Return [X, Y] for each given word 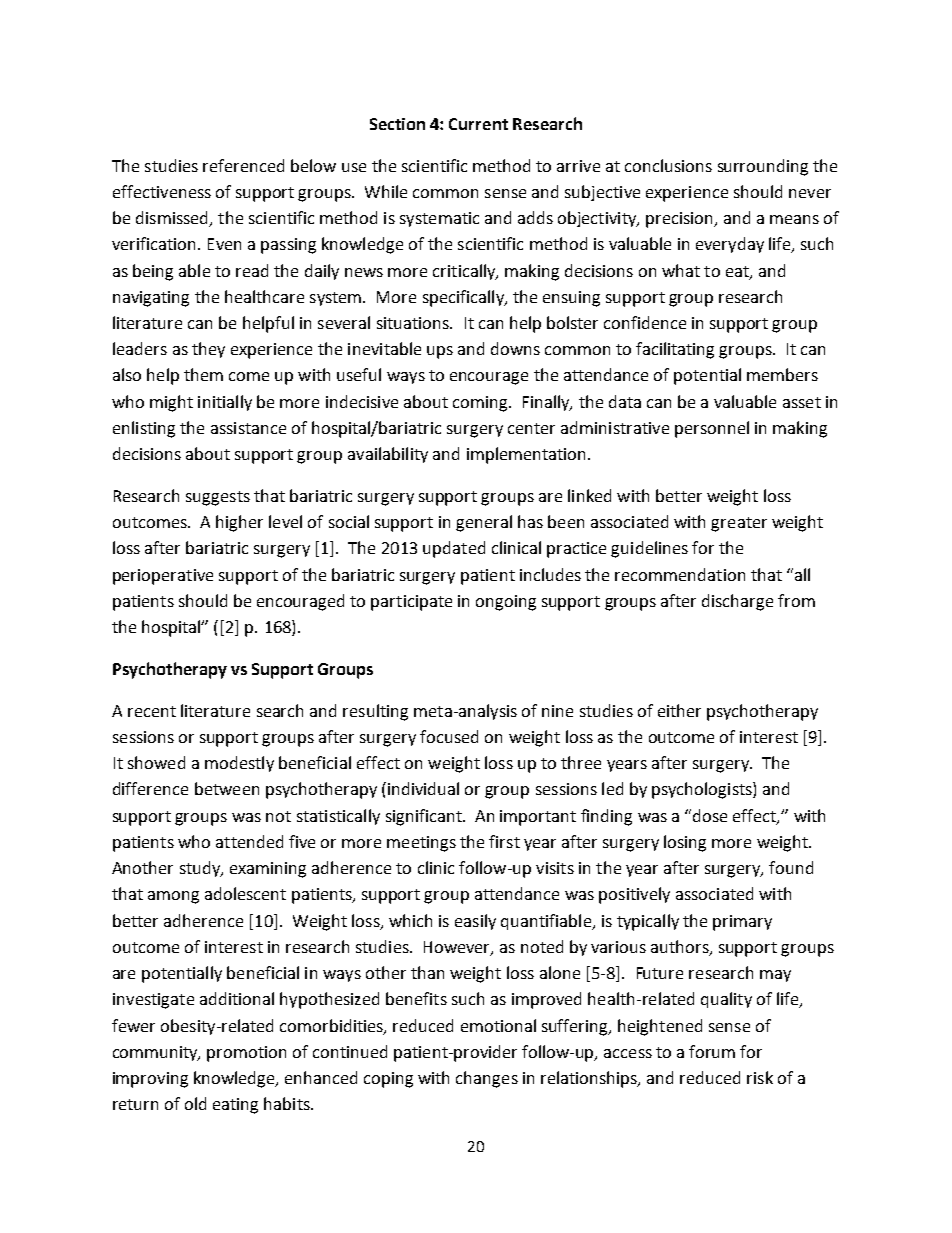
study [201, 869]
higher [239, 523]
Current [478, 124]
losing [685, 843]
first [504, 841]
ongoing [506, 603]
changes [487, 1079]
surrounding [763, 167]
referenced [243, 165]
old [195, 1103]
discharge [737, 602]
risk [760, 1077]
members [782, 374]
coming [481, 404]
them [203, 374]
